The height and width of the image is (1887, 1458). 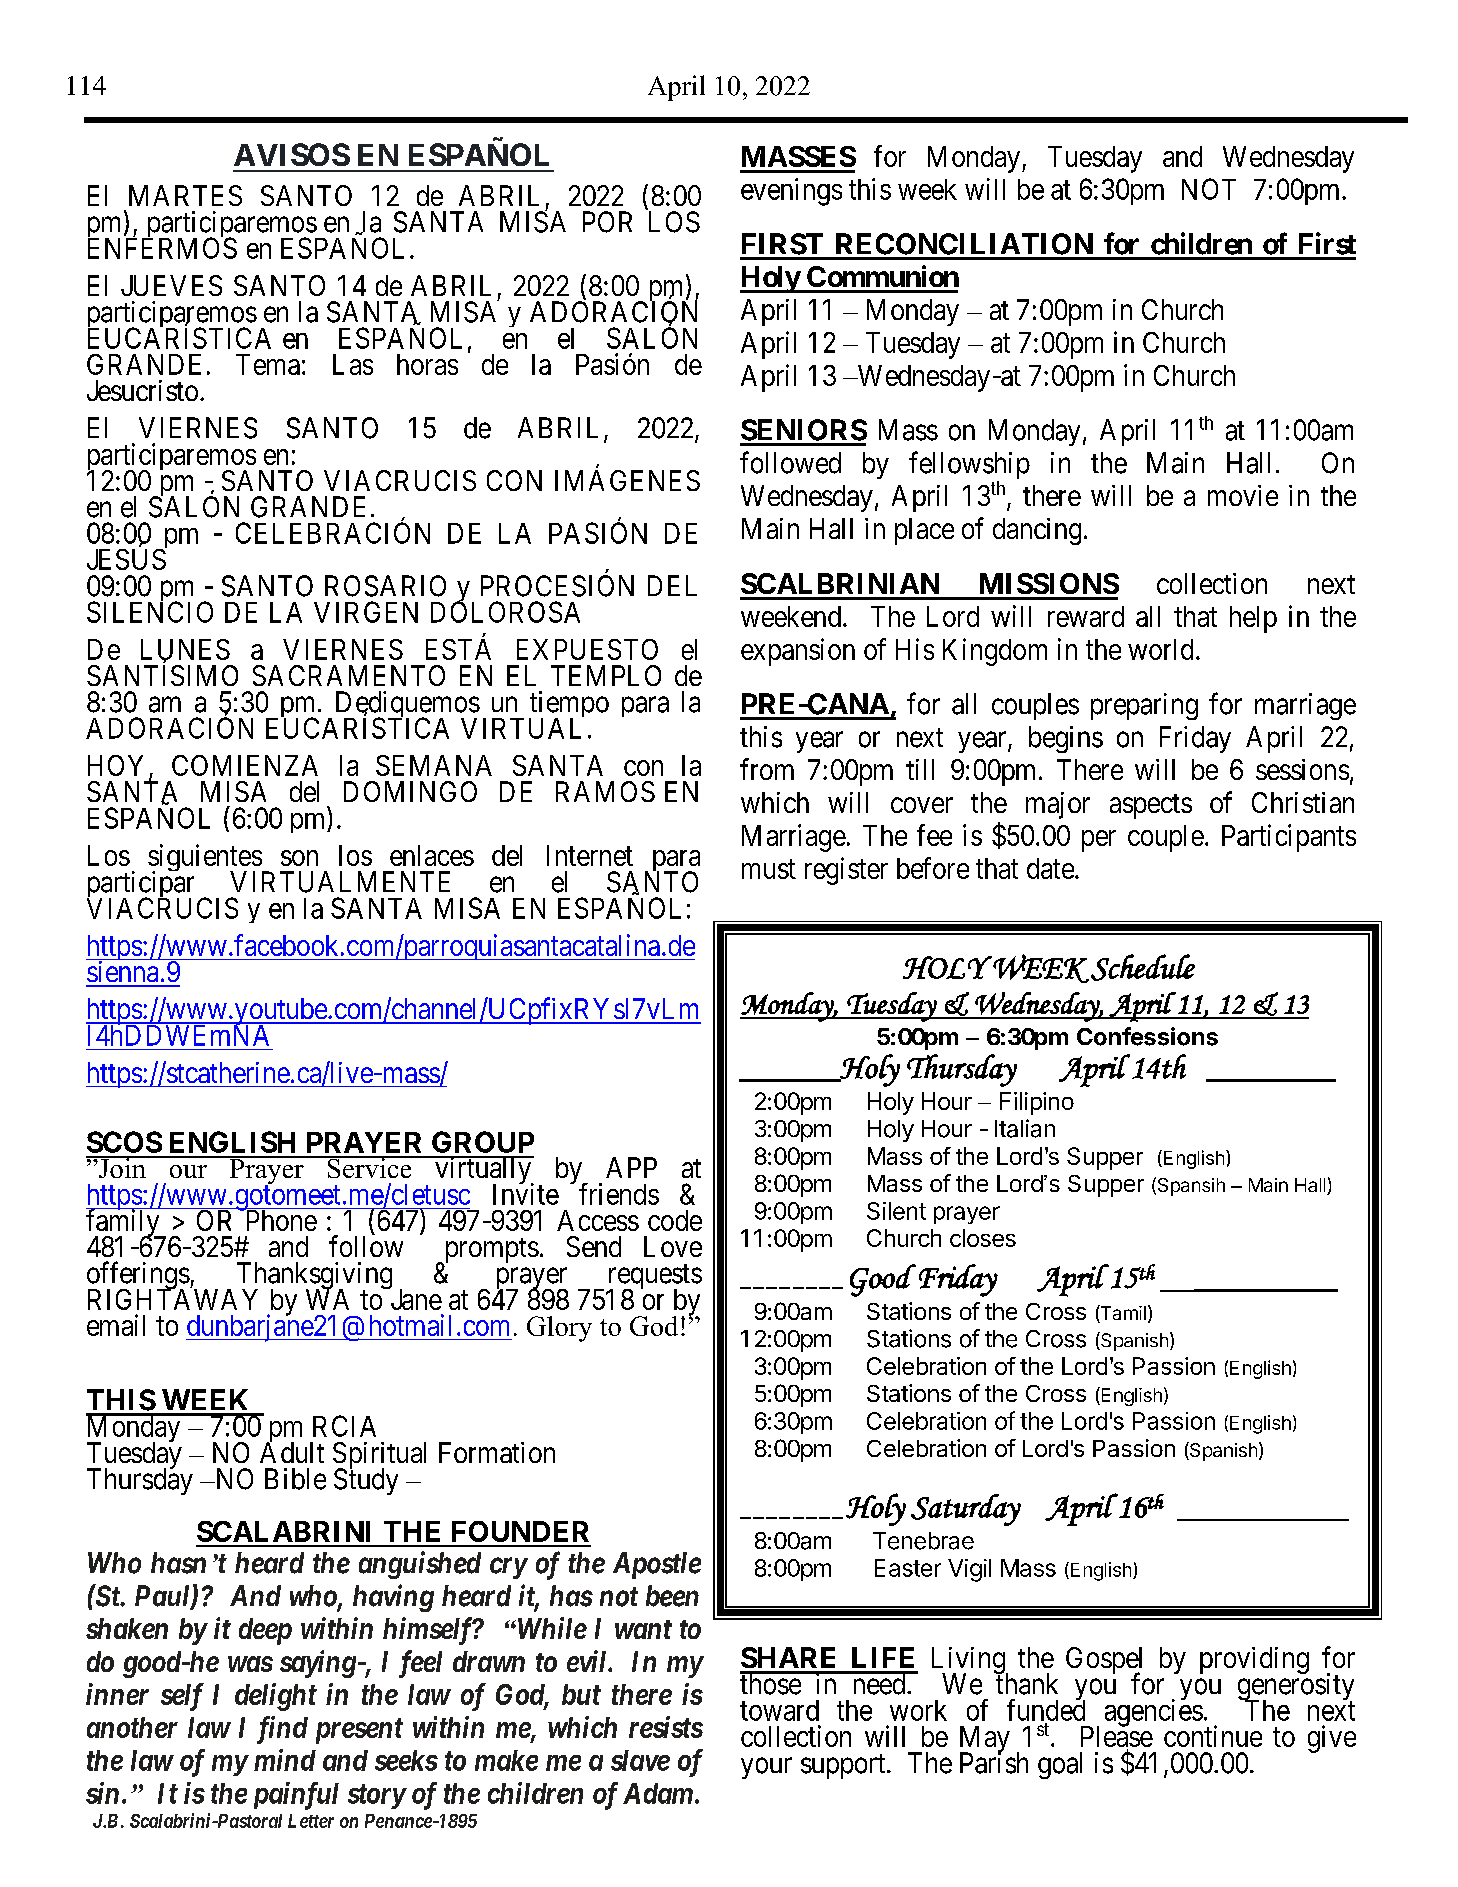 I want to click on closes, so click(x=983, y=1238).
